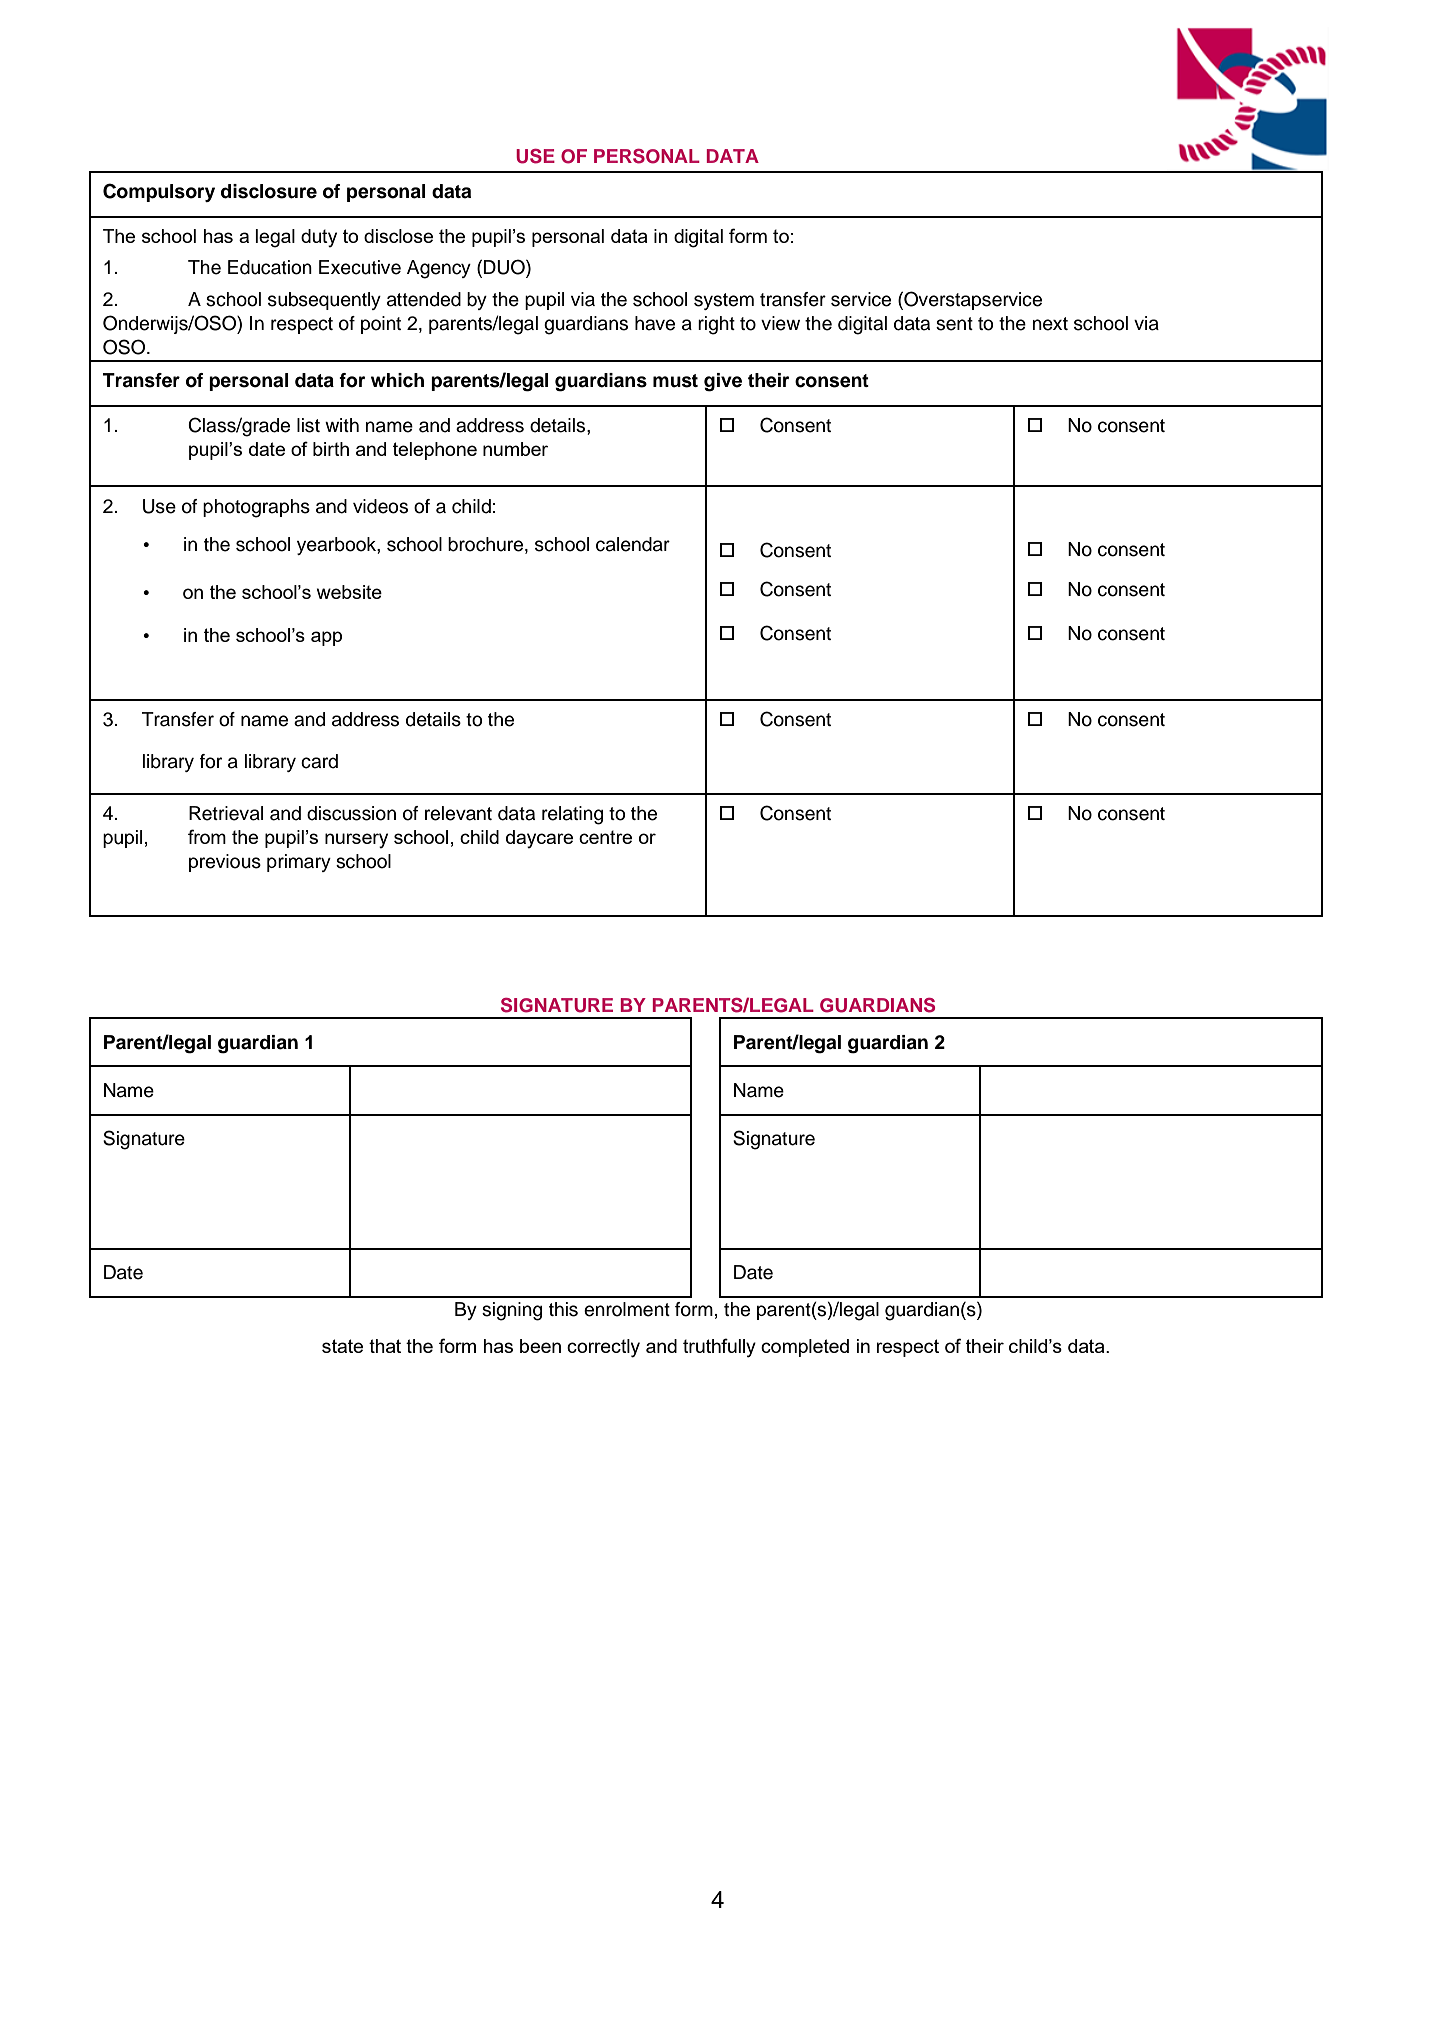 The image size is (1435, 2030). Describe the element at coordinates (805, 1348) in the screenshot. I see `completed` at that location.
